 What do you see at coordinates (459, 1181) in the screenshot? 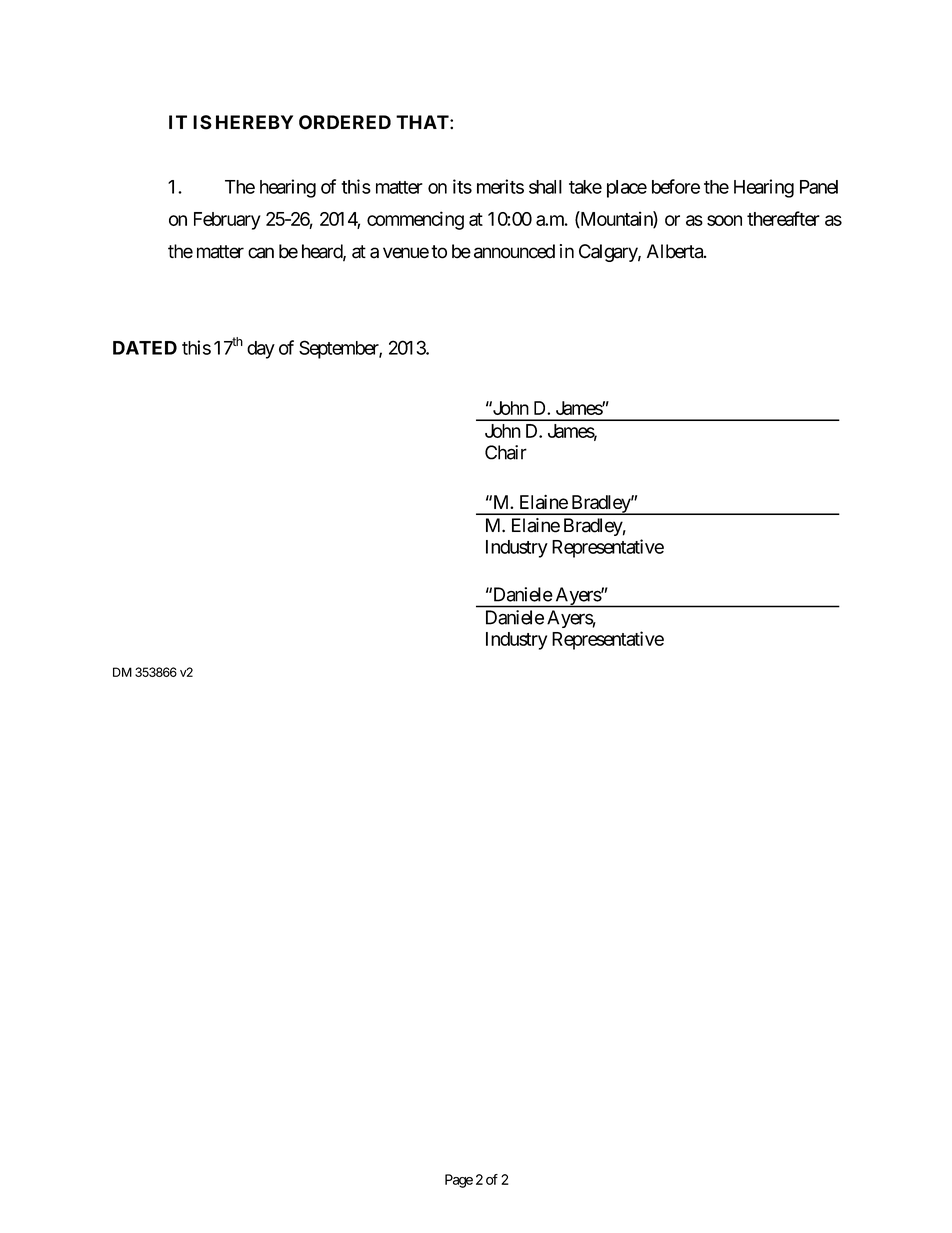
I see `Page` at bounding box center [459, 1181].
